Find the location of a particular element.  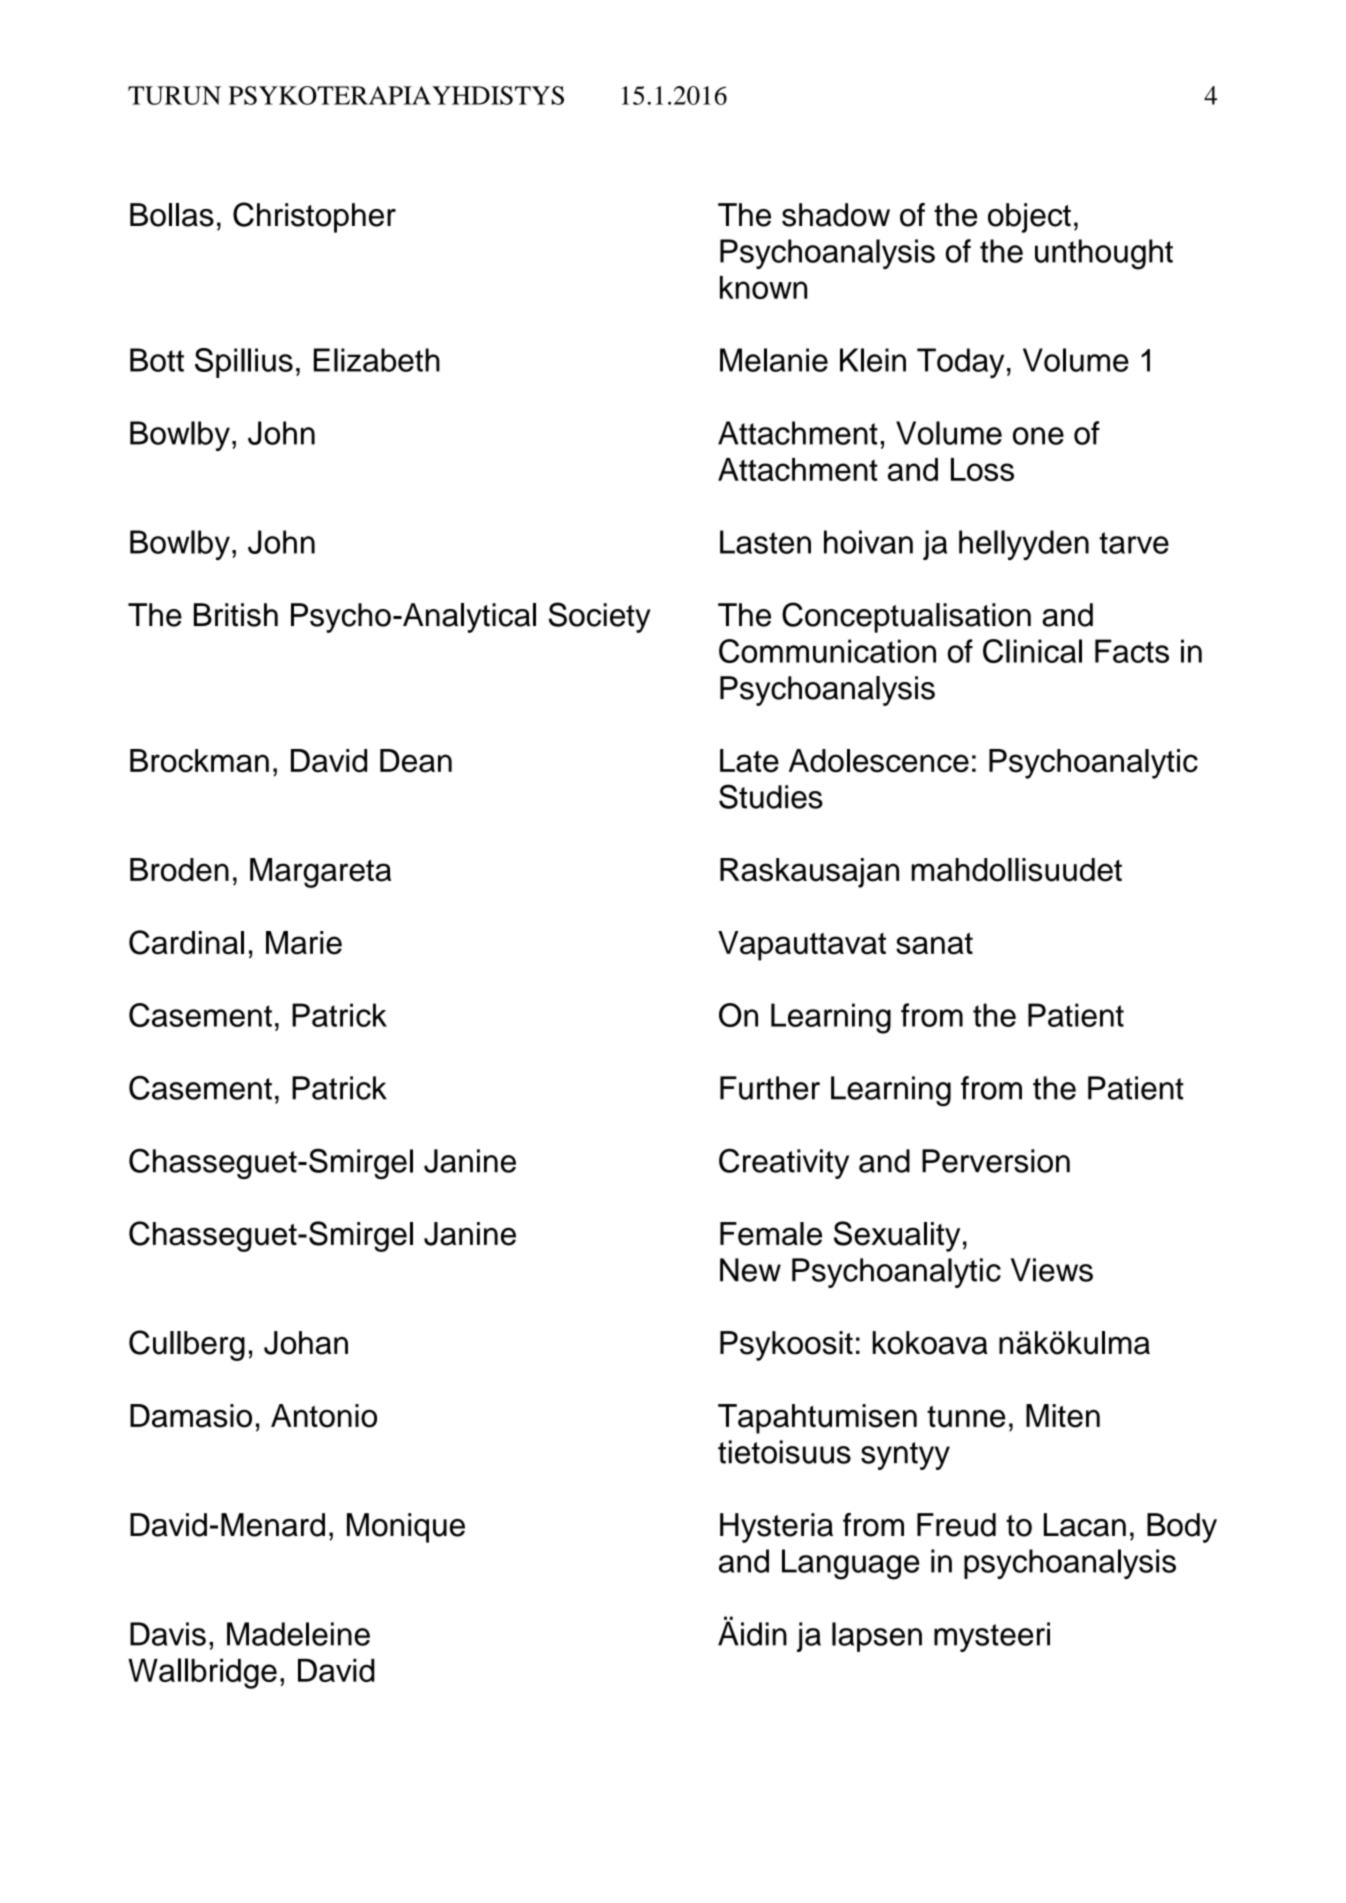

Madeleine is located at coordinates (298, 1634).
